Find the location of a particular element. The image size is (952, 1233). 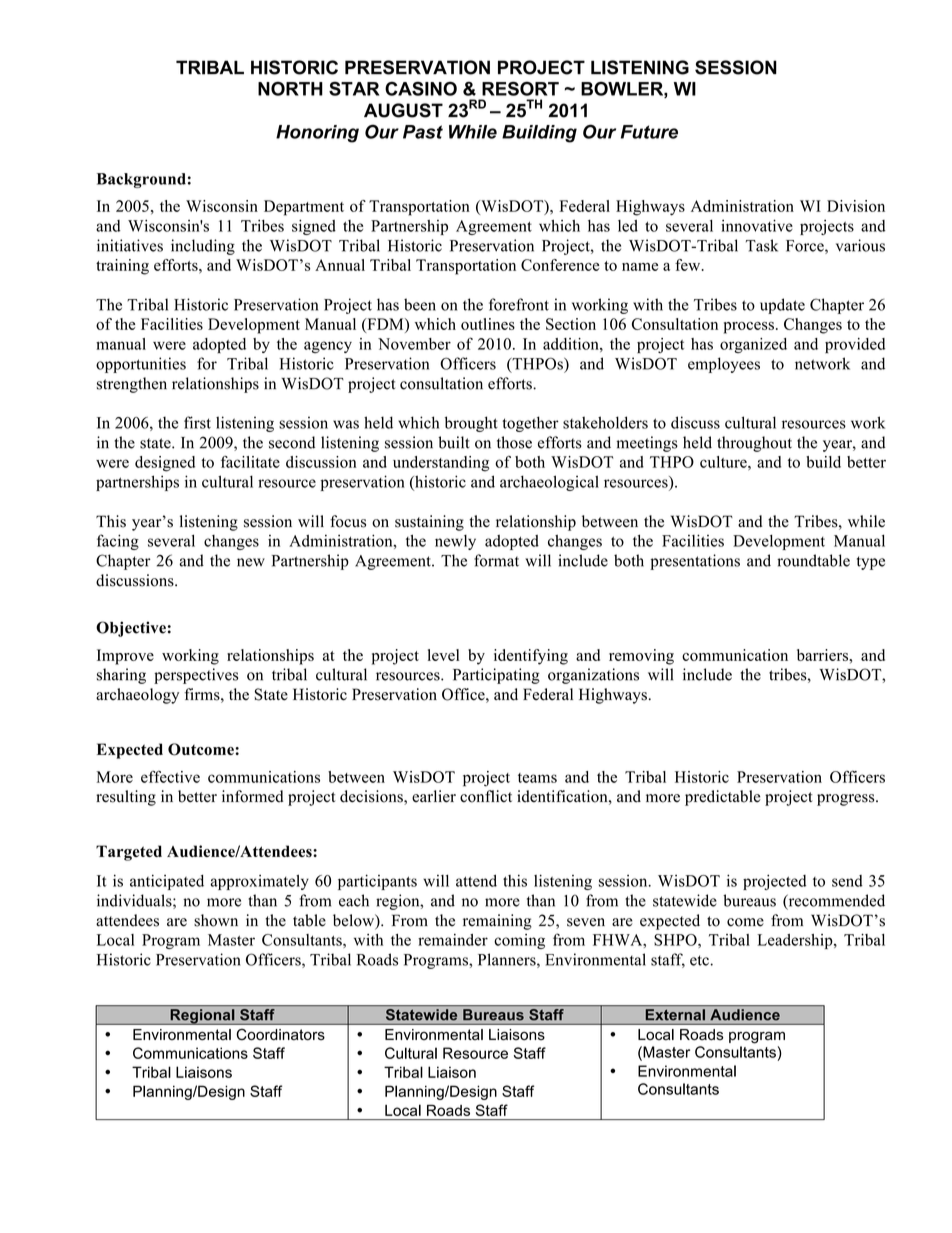

presentations is located at coordinates (695, 562).
